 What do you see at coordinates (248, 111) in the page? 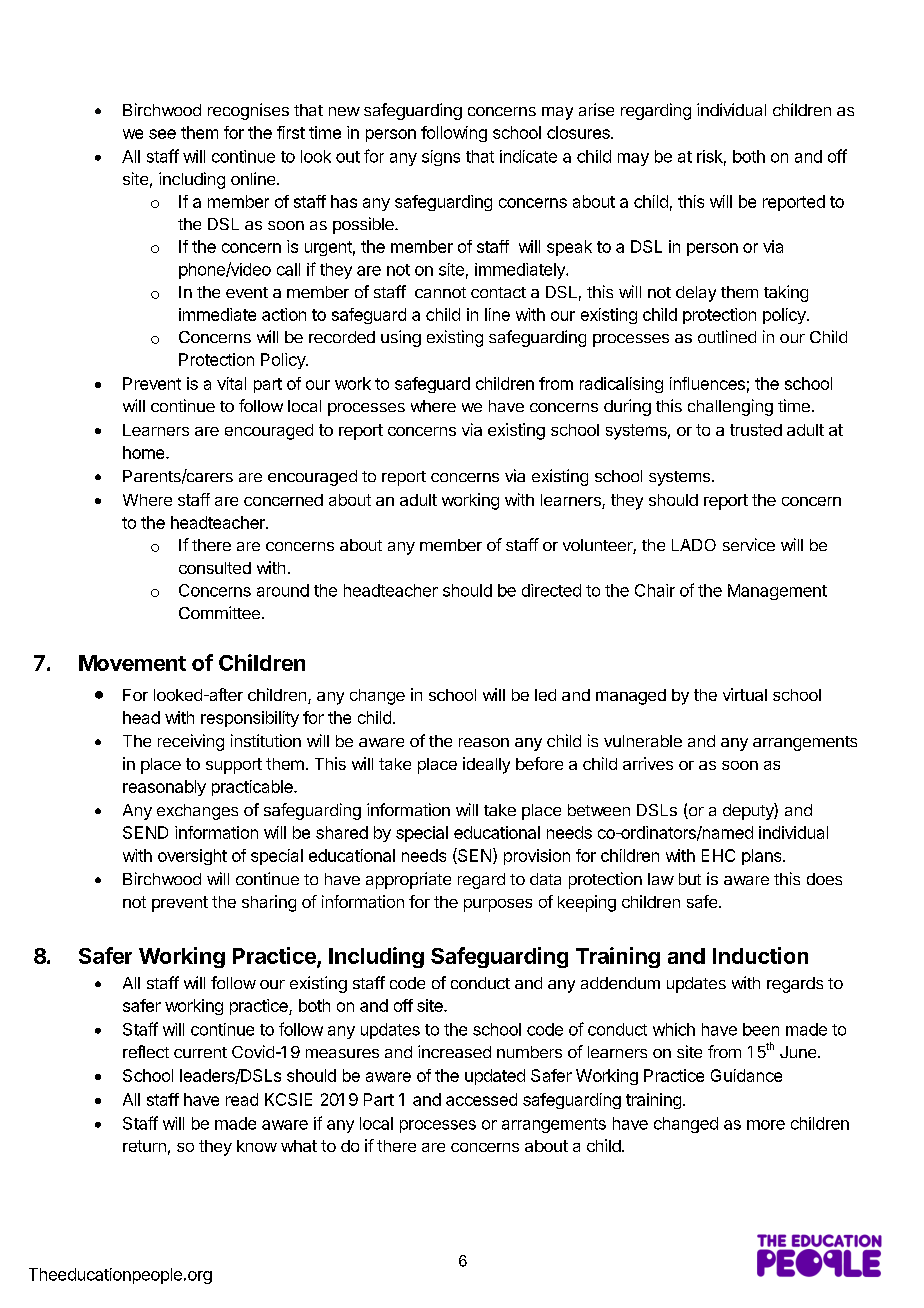
I see `recognises` at bounding box center [248, 111].
